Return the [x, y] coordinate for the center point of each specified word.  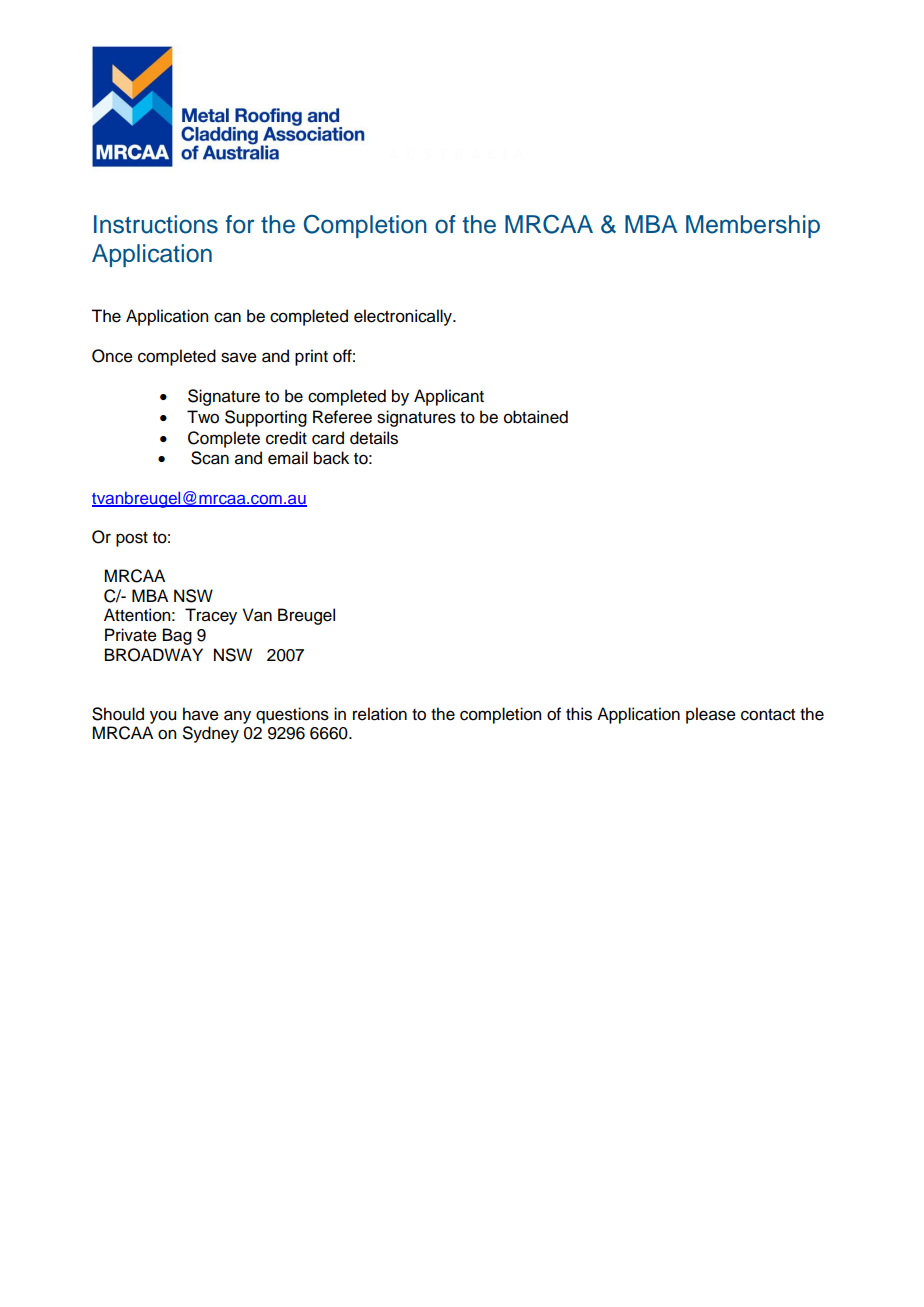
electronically [404, 317]
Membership [753, 226]
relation [380, 714]
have [201, 714]
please [711, 715]
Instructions [156, 224]
